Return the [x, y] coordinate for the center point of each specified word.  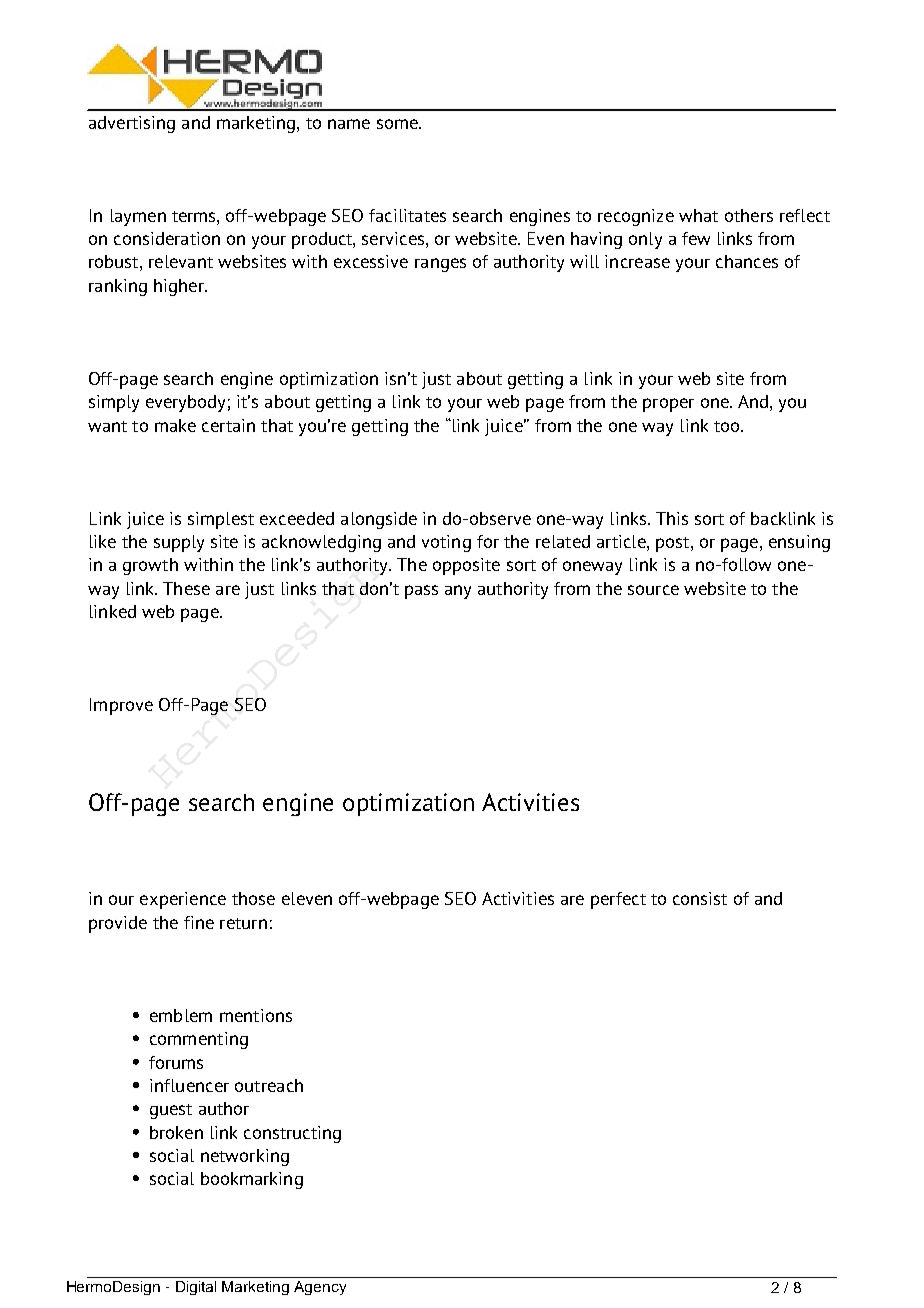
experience [183, 900]
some [398, 124]
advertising [132, 124]
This [672, 518]
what [698, 215]
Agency [320, 1288]
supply [179, 543]
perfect [618, 900]
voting [446, 543]
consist [700, 898]
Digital [196, 1288]
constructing [292, 1134]
